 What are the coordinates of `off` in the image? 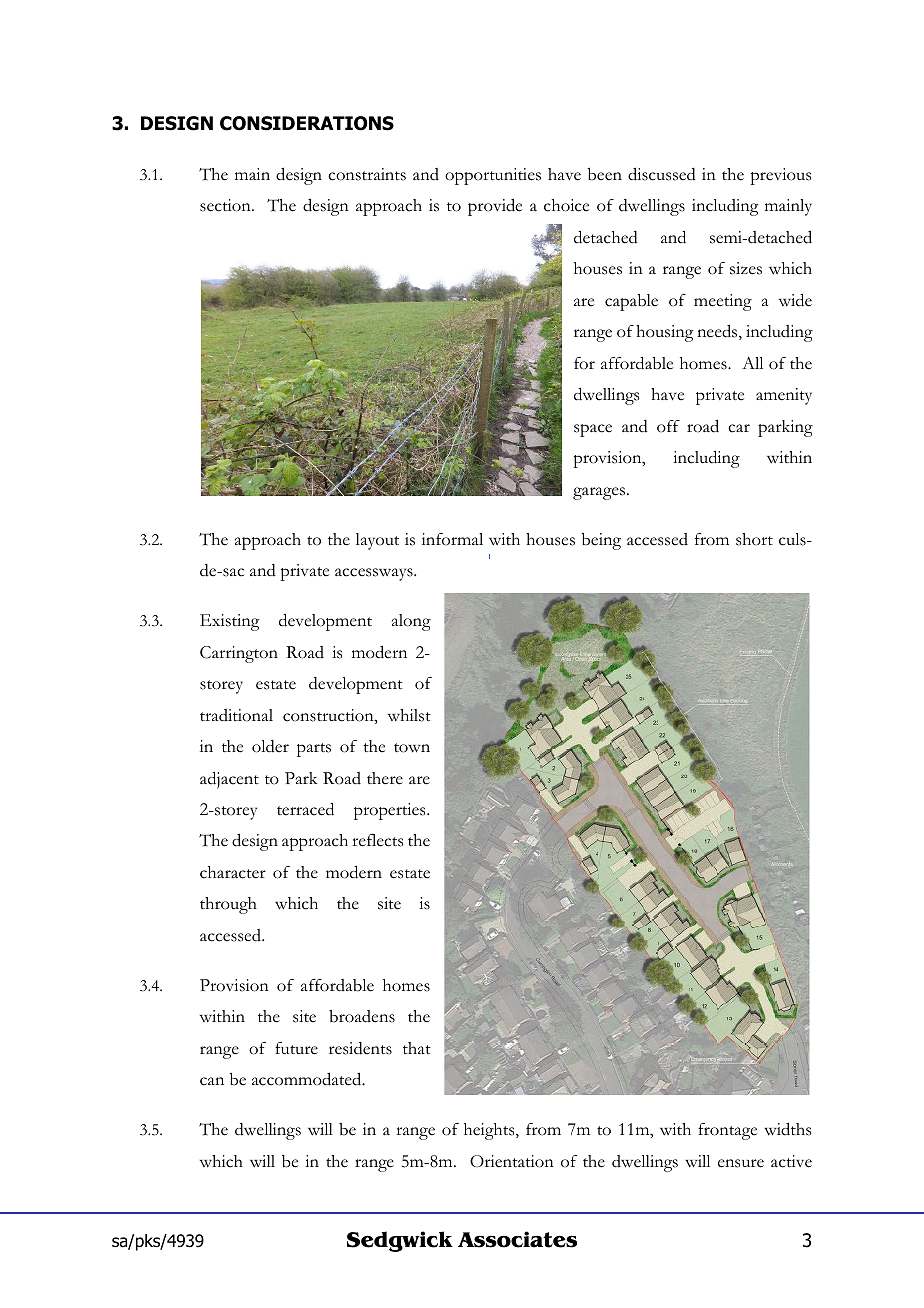 It's located at (668, 426).
